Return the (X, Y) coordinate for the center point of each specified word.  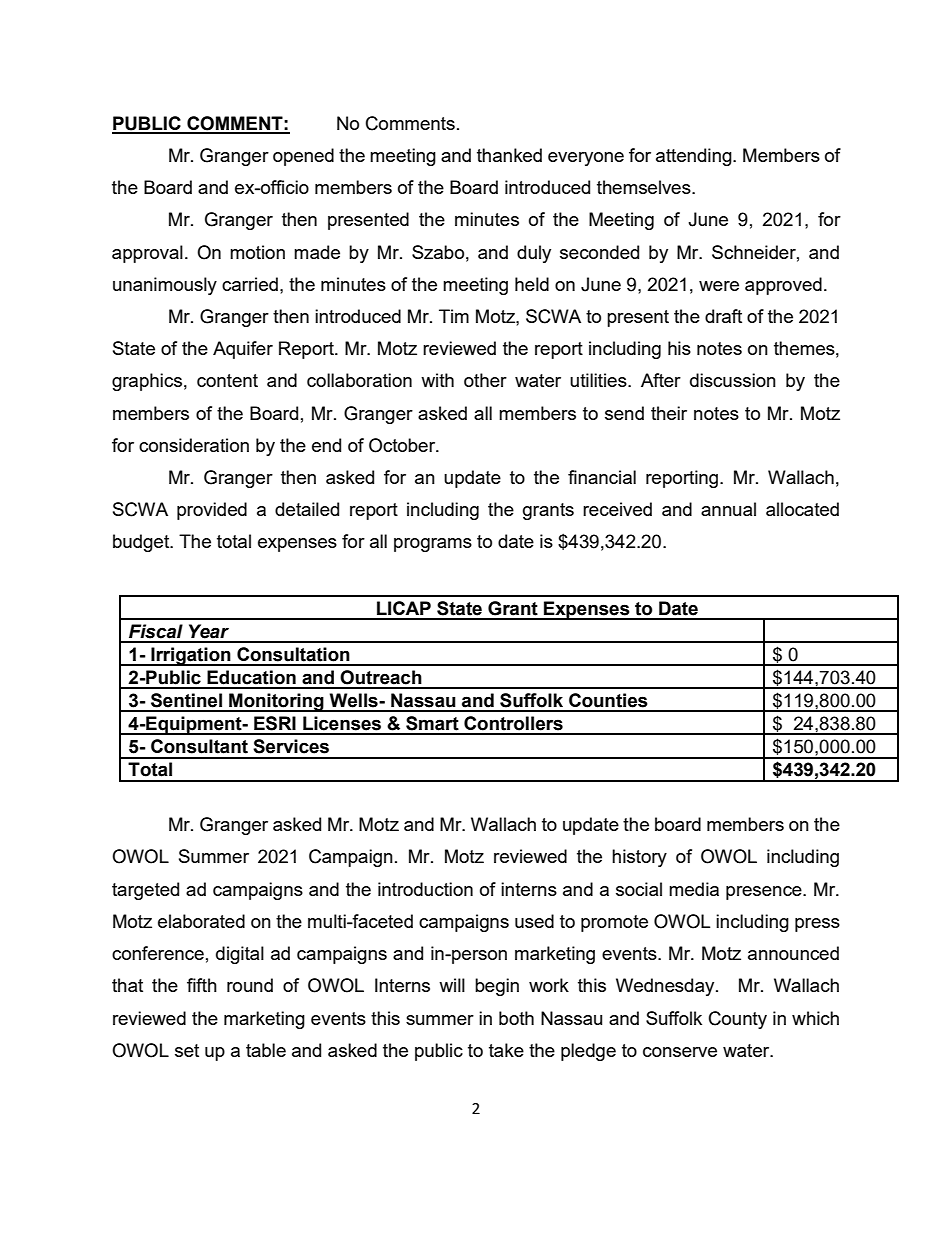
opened (303, 157)
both (516, 1018)
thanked (509, 155)
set (187, 1050)
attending (695, 157)
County (738, 1020)
